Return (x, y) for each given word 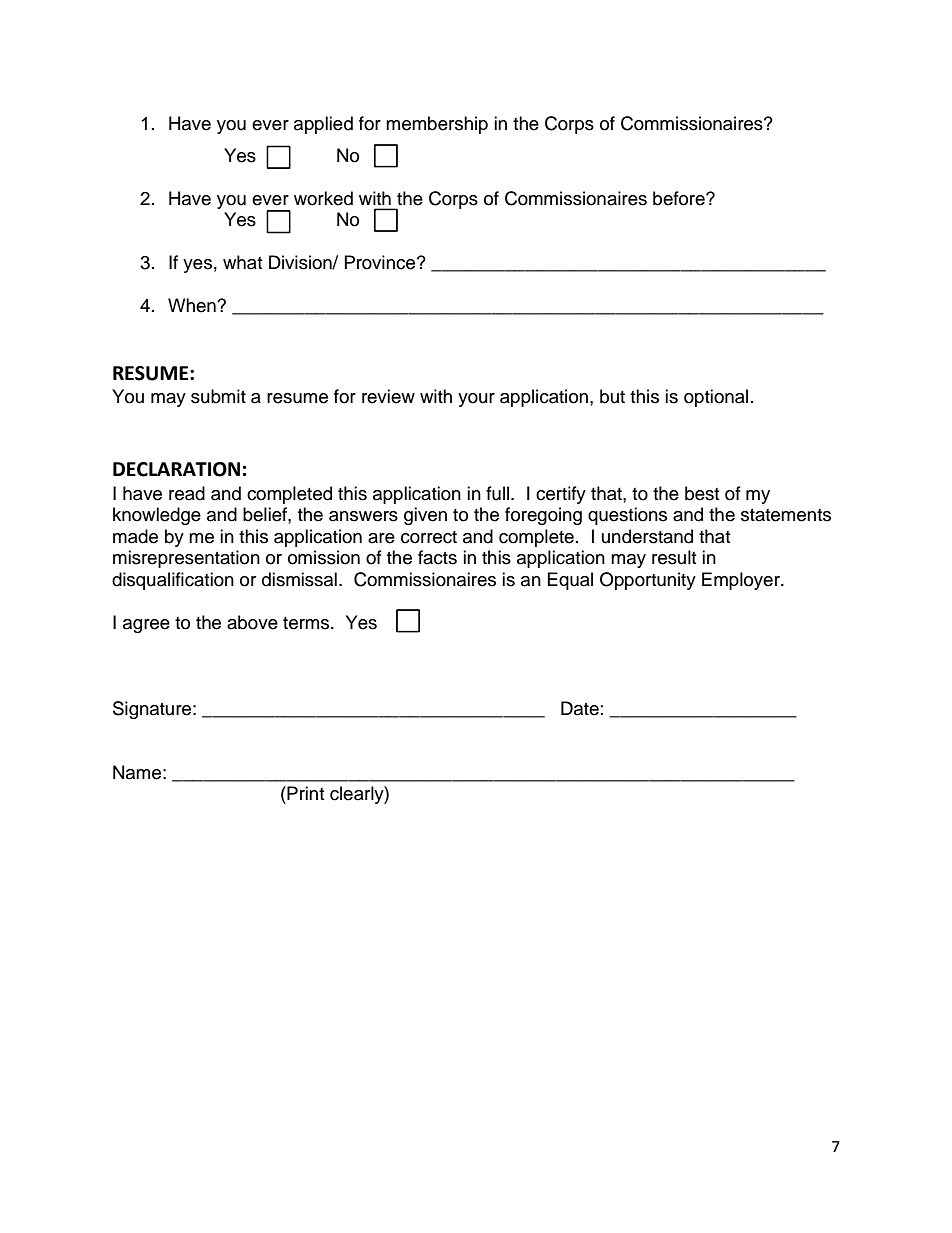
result (674, 557)
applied (323, 125)
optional (716, 398)
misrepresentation (186, 559)
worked (323, 198)
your (476, 400)
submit (218, 396)
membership (437, 125)
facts (437, 557)
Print (304, 793)
